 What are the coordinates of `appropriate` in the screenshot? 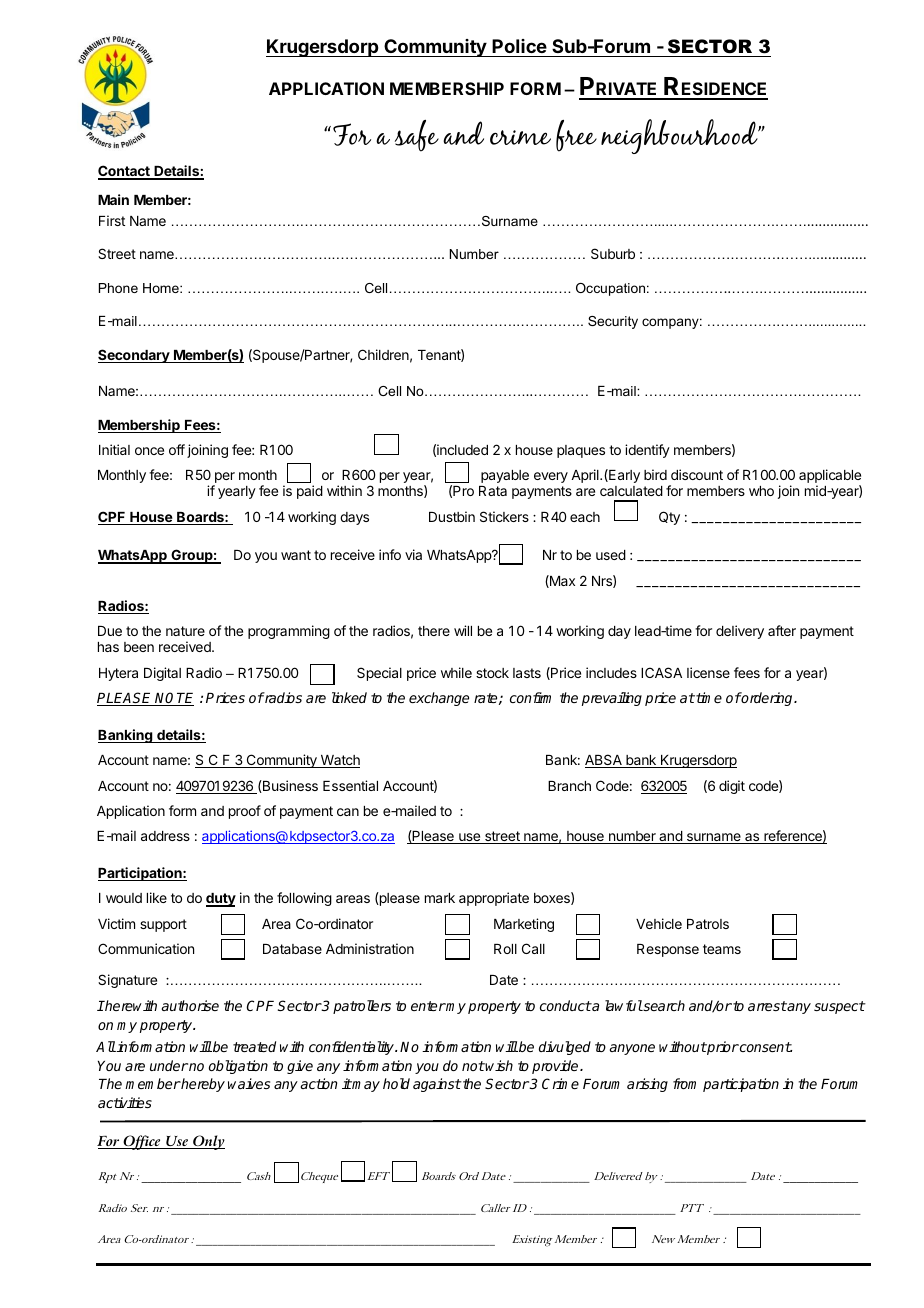 It's located at (494, 899).
